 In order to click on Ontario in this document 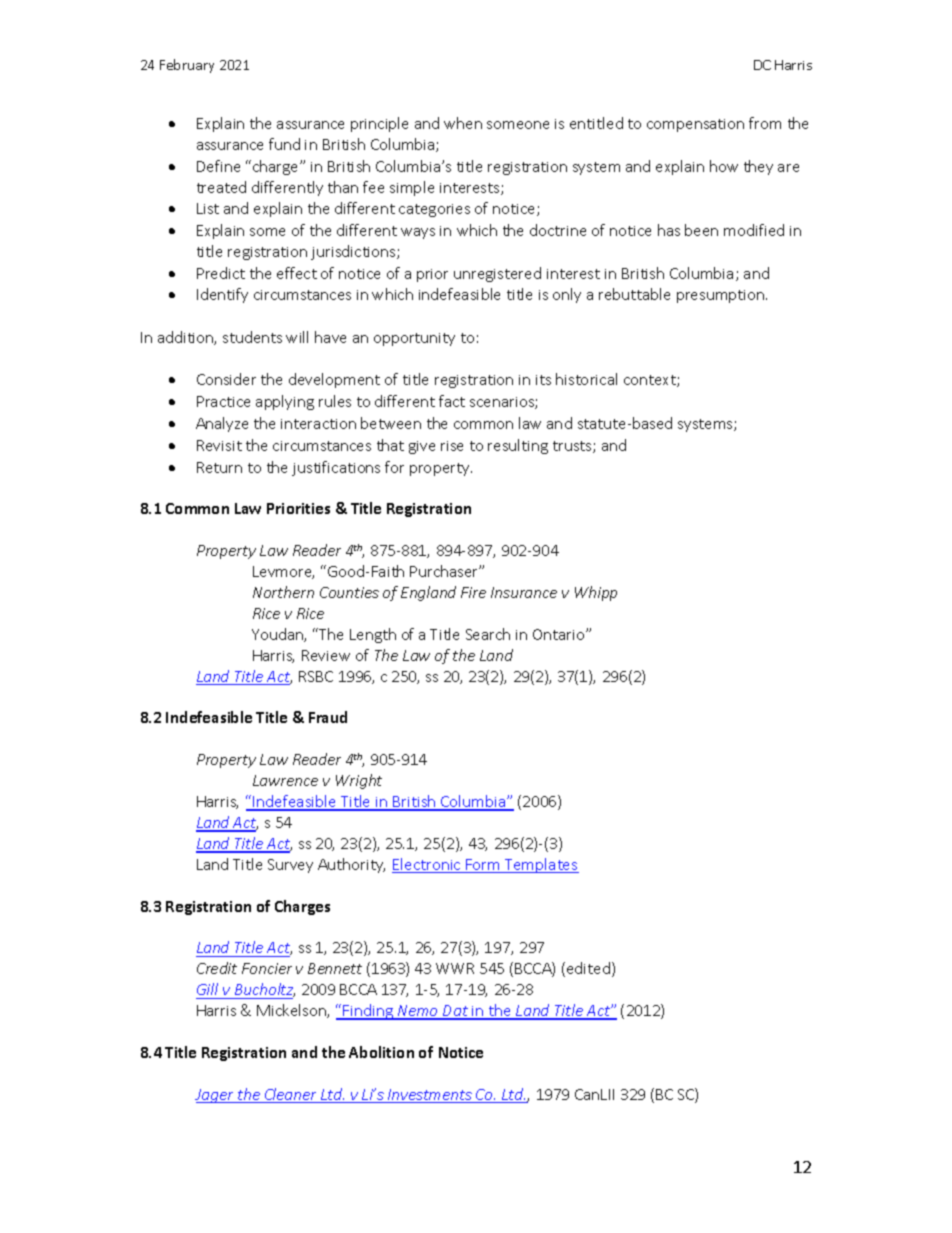, I will do `click(560, 634)`.
